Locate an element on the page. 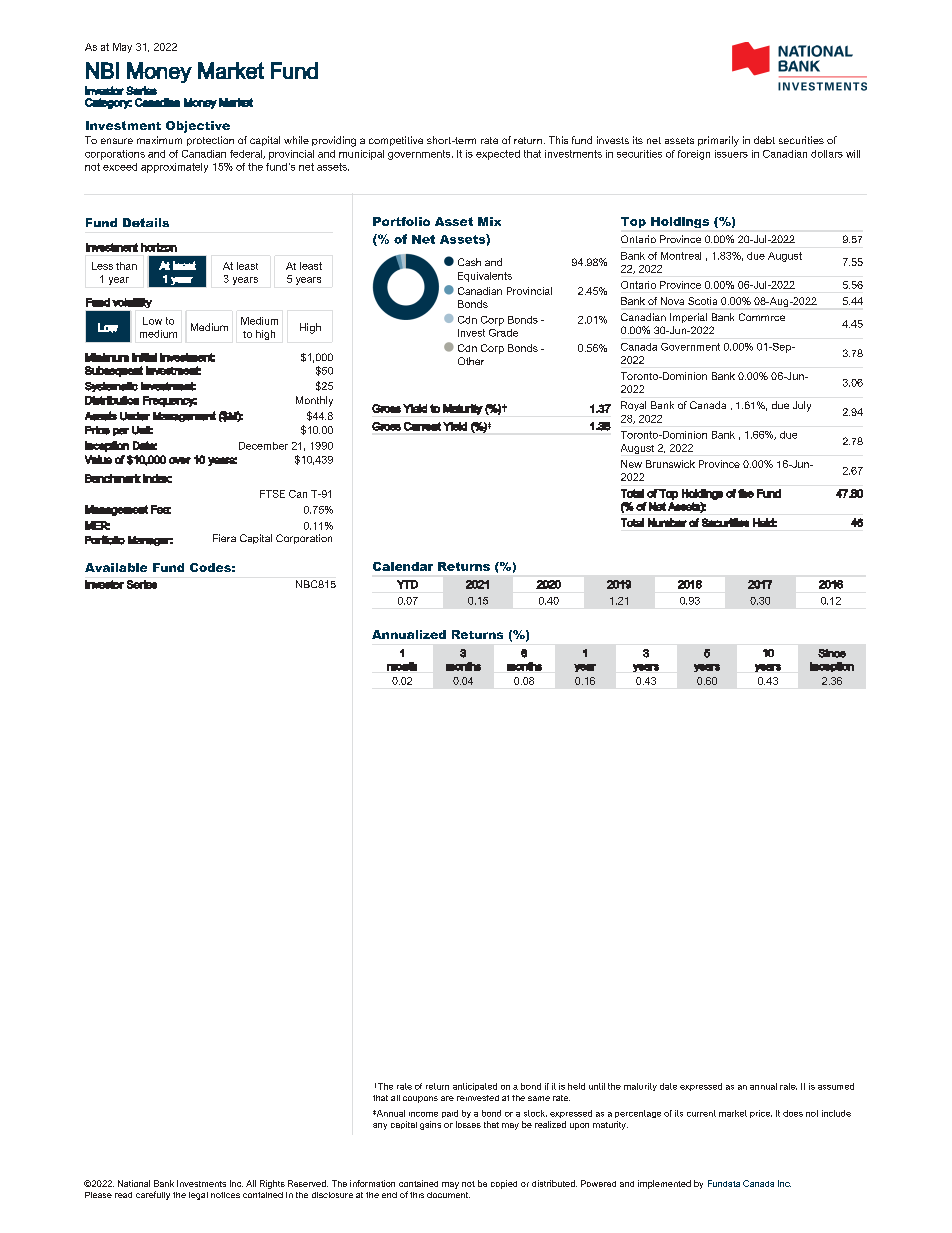 This document has width=952, height=1233. YTD is located at coordinates (407, 584).
